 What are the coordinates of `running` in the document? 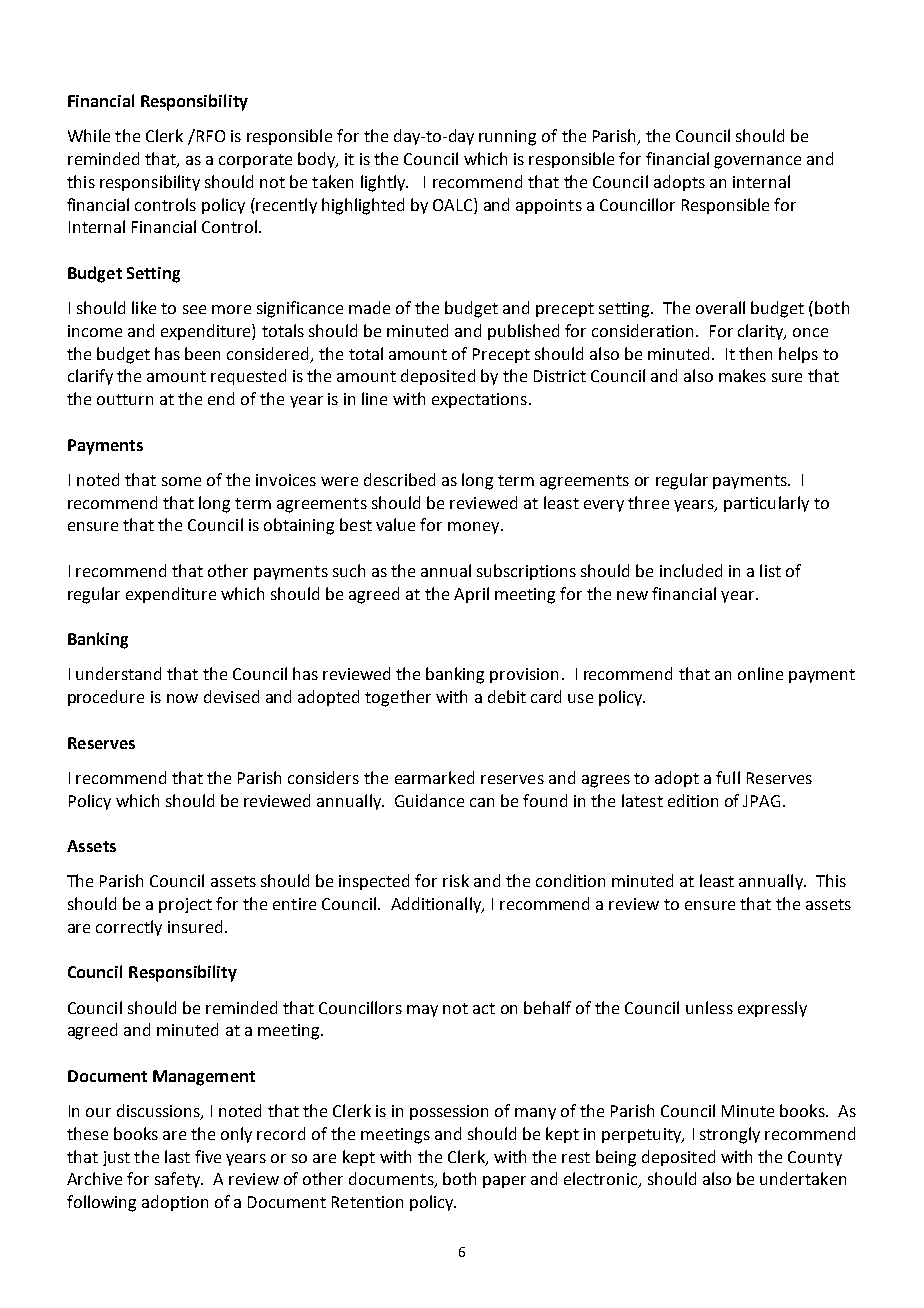 It's located at (507, 138).
